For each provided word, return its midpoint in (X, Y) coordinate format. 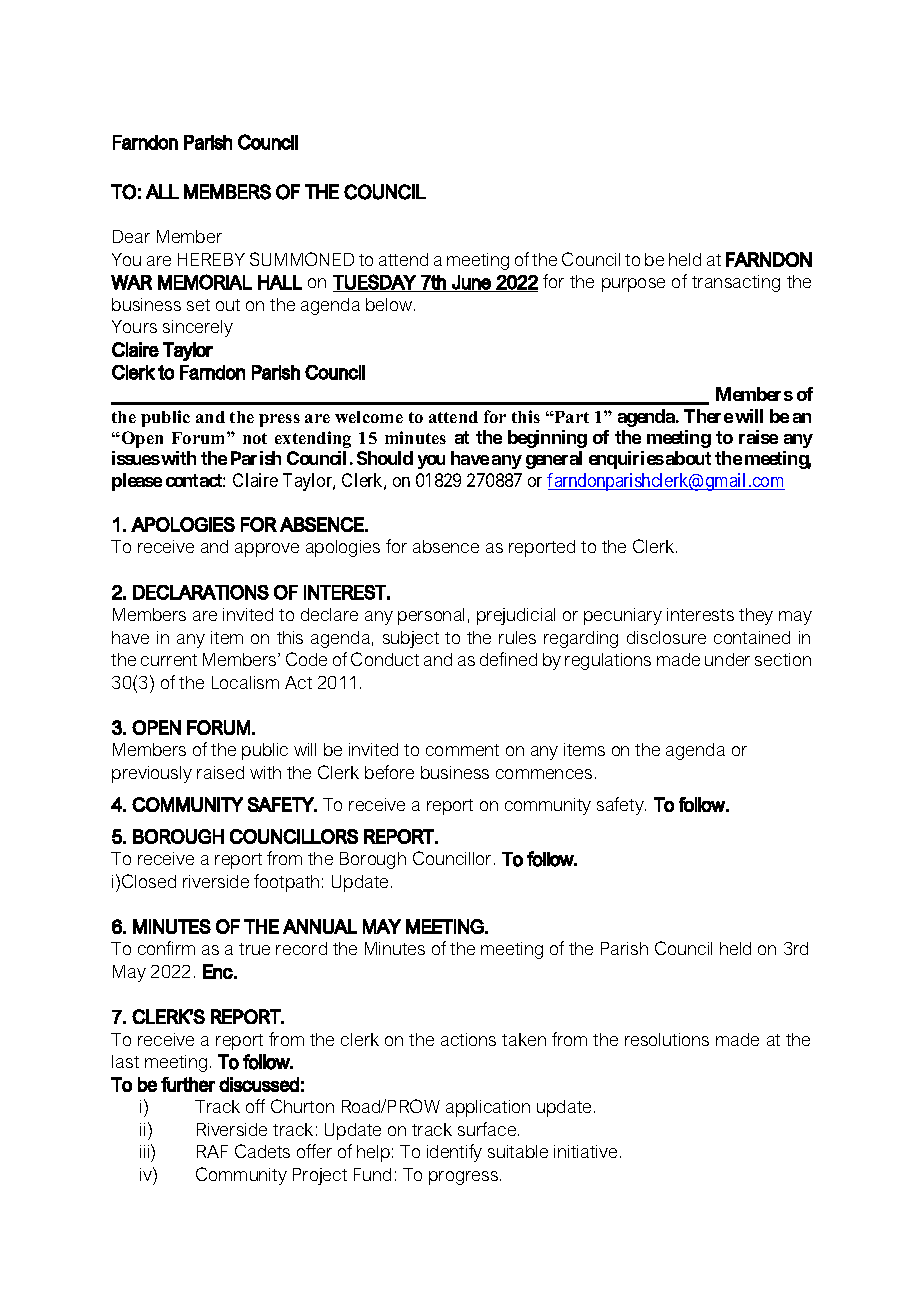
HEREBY (211, 259)
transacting (736, 283)
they (756, 616)
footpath (286, 883)
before (389, 772)
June (471, 282)
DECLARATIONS (201, 592)
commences (544, 774)
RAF (212, 1151)
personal (431, 616)
